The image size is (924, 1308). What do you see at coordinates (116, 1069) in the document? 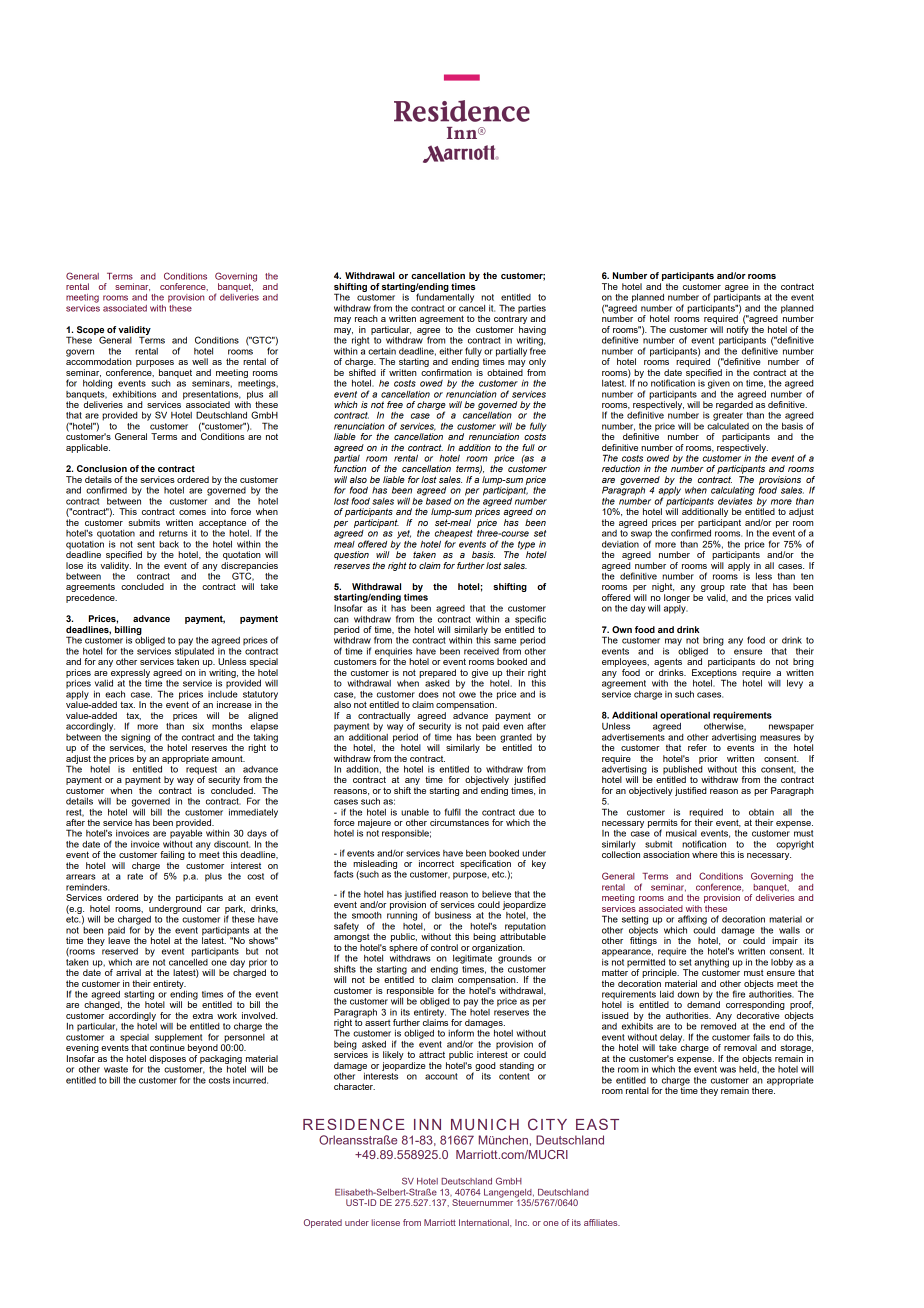
I see `waste` at bounding box center [116, 1069].
